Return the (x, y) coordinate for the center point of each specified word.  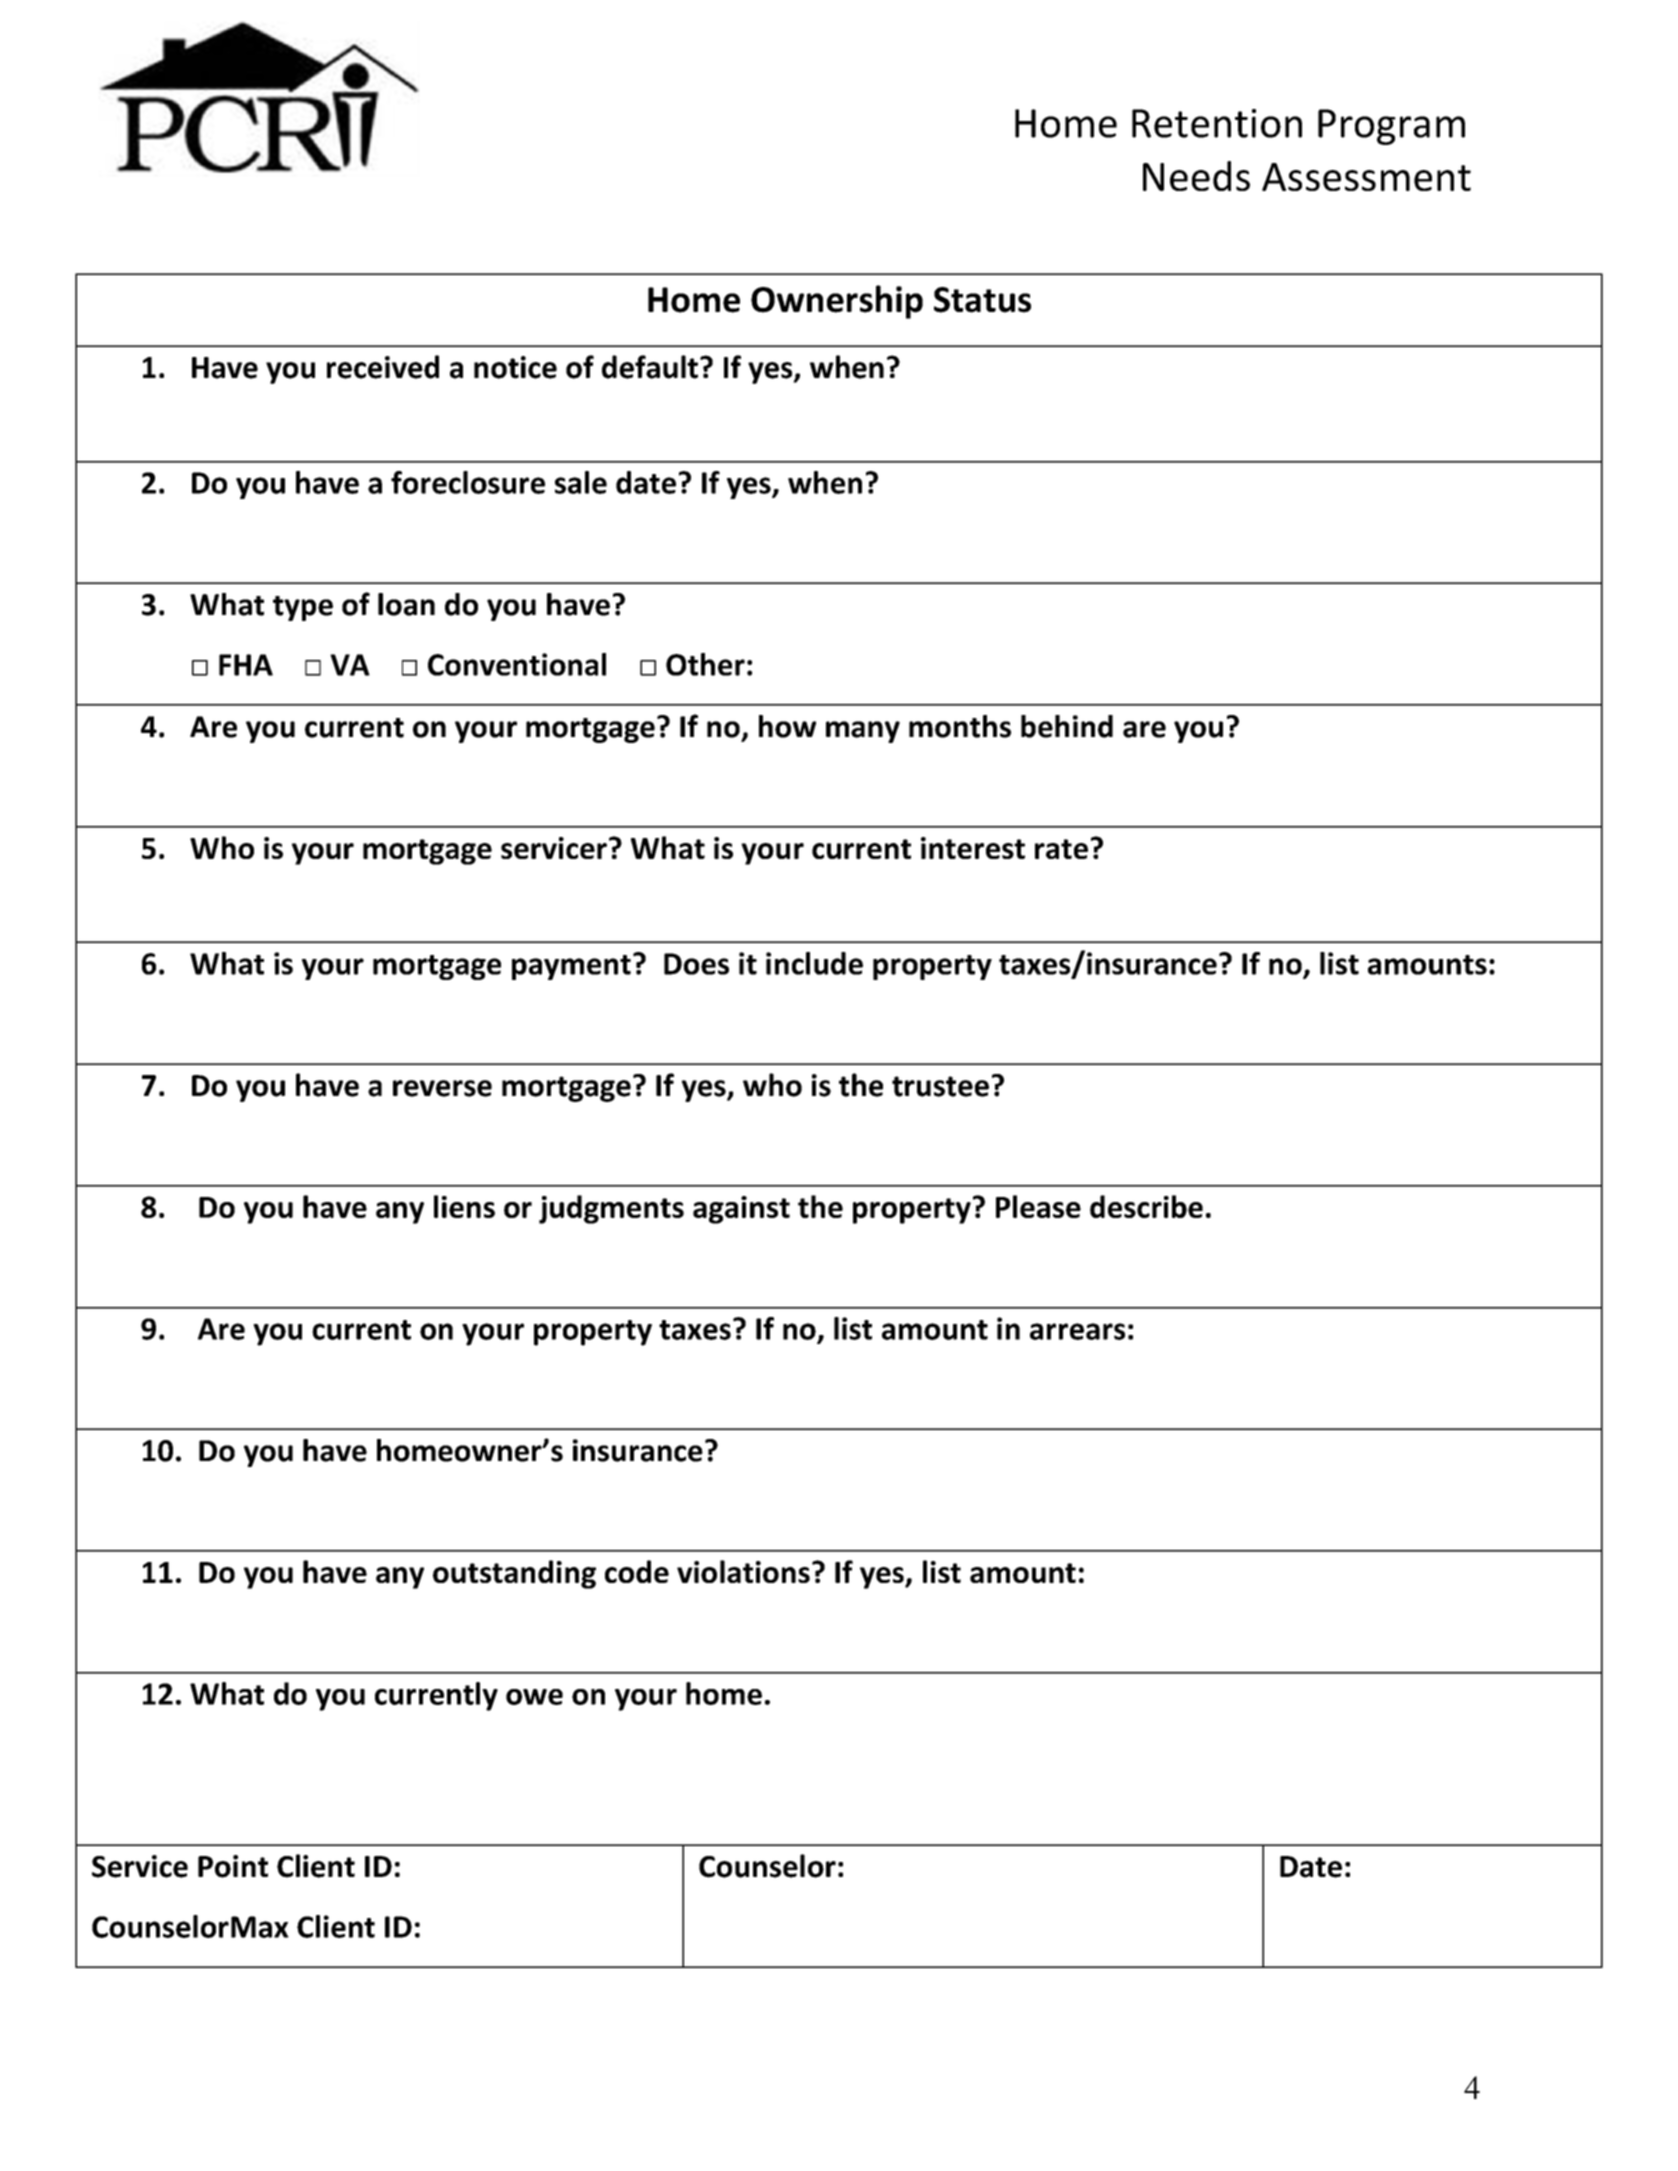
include (814, 963)
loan (406, 604)
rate (1061, 849)
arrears (1077, 1331)
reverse (442, 1088)
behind (1067, 726)
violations (743, 1571)
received (383, 367)
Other (705, 664)
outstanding (514, 1574)
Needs (1196, 176)
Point (233, 1866)
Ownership (837, 302)
